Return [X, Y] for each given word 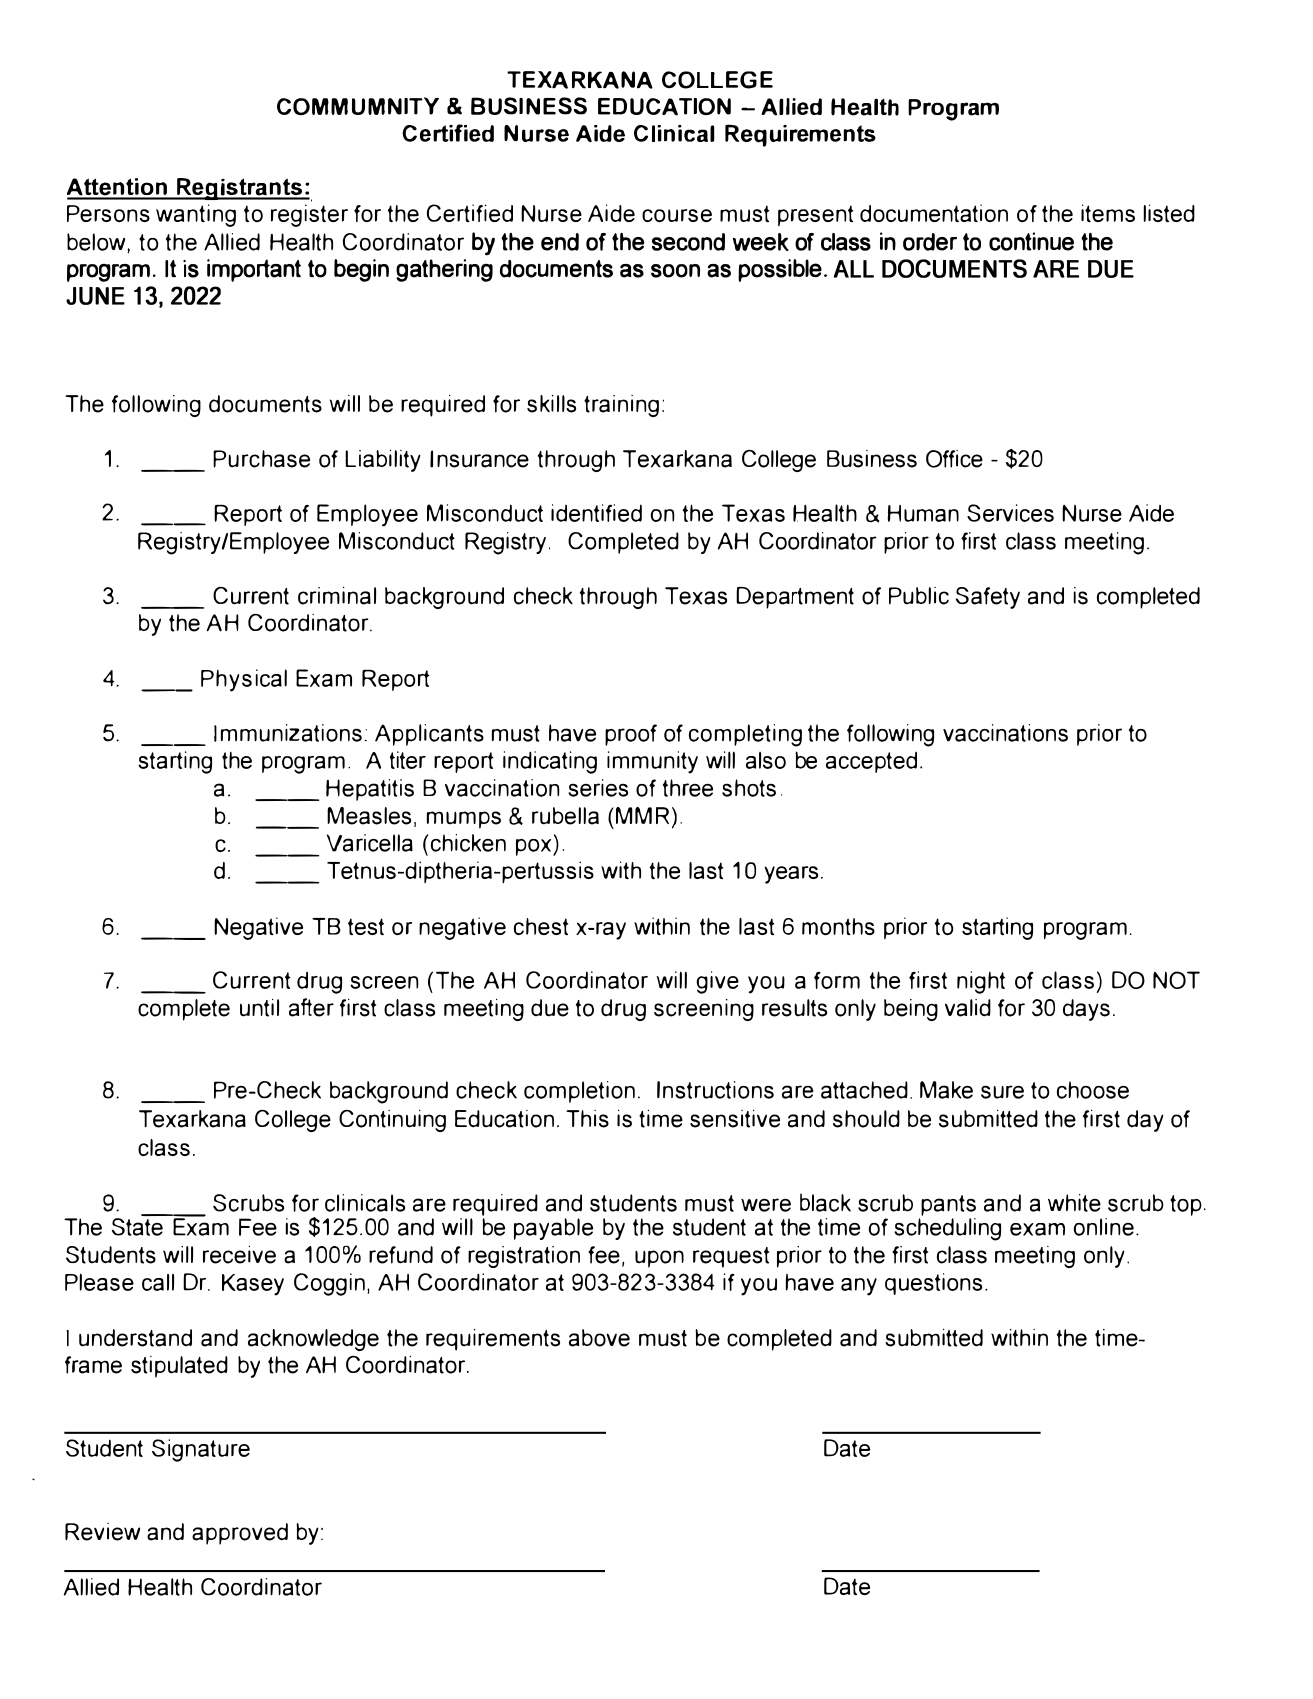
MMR [642, 815]
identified [596, 513]
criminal [337, 595]
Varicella [370, 843]
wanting [196, 215]
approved [240, 1534]
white [1074, 1203]
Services [1010, 513]
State [138, 1225]
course [677, 216]
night [981, 982]
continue [1031, 241]
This [587, 1119]
